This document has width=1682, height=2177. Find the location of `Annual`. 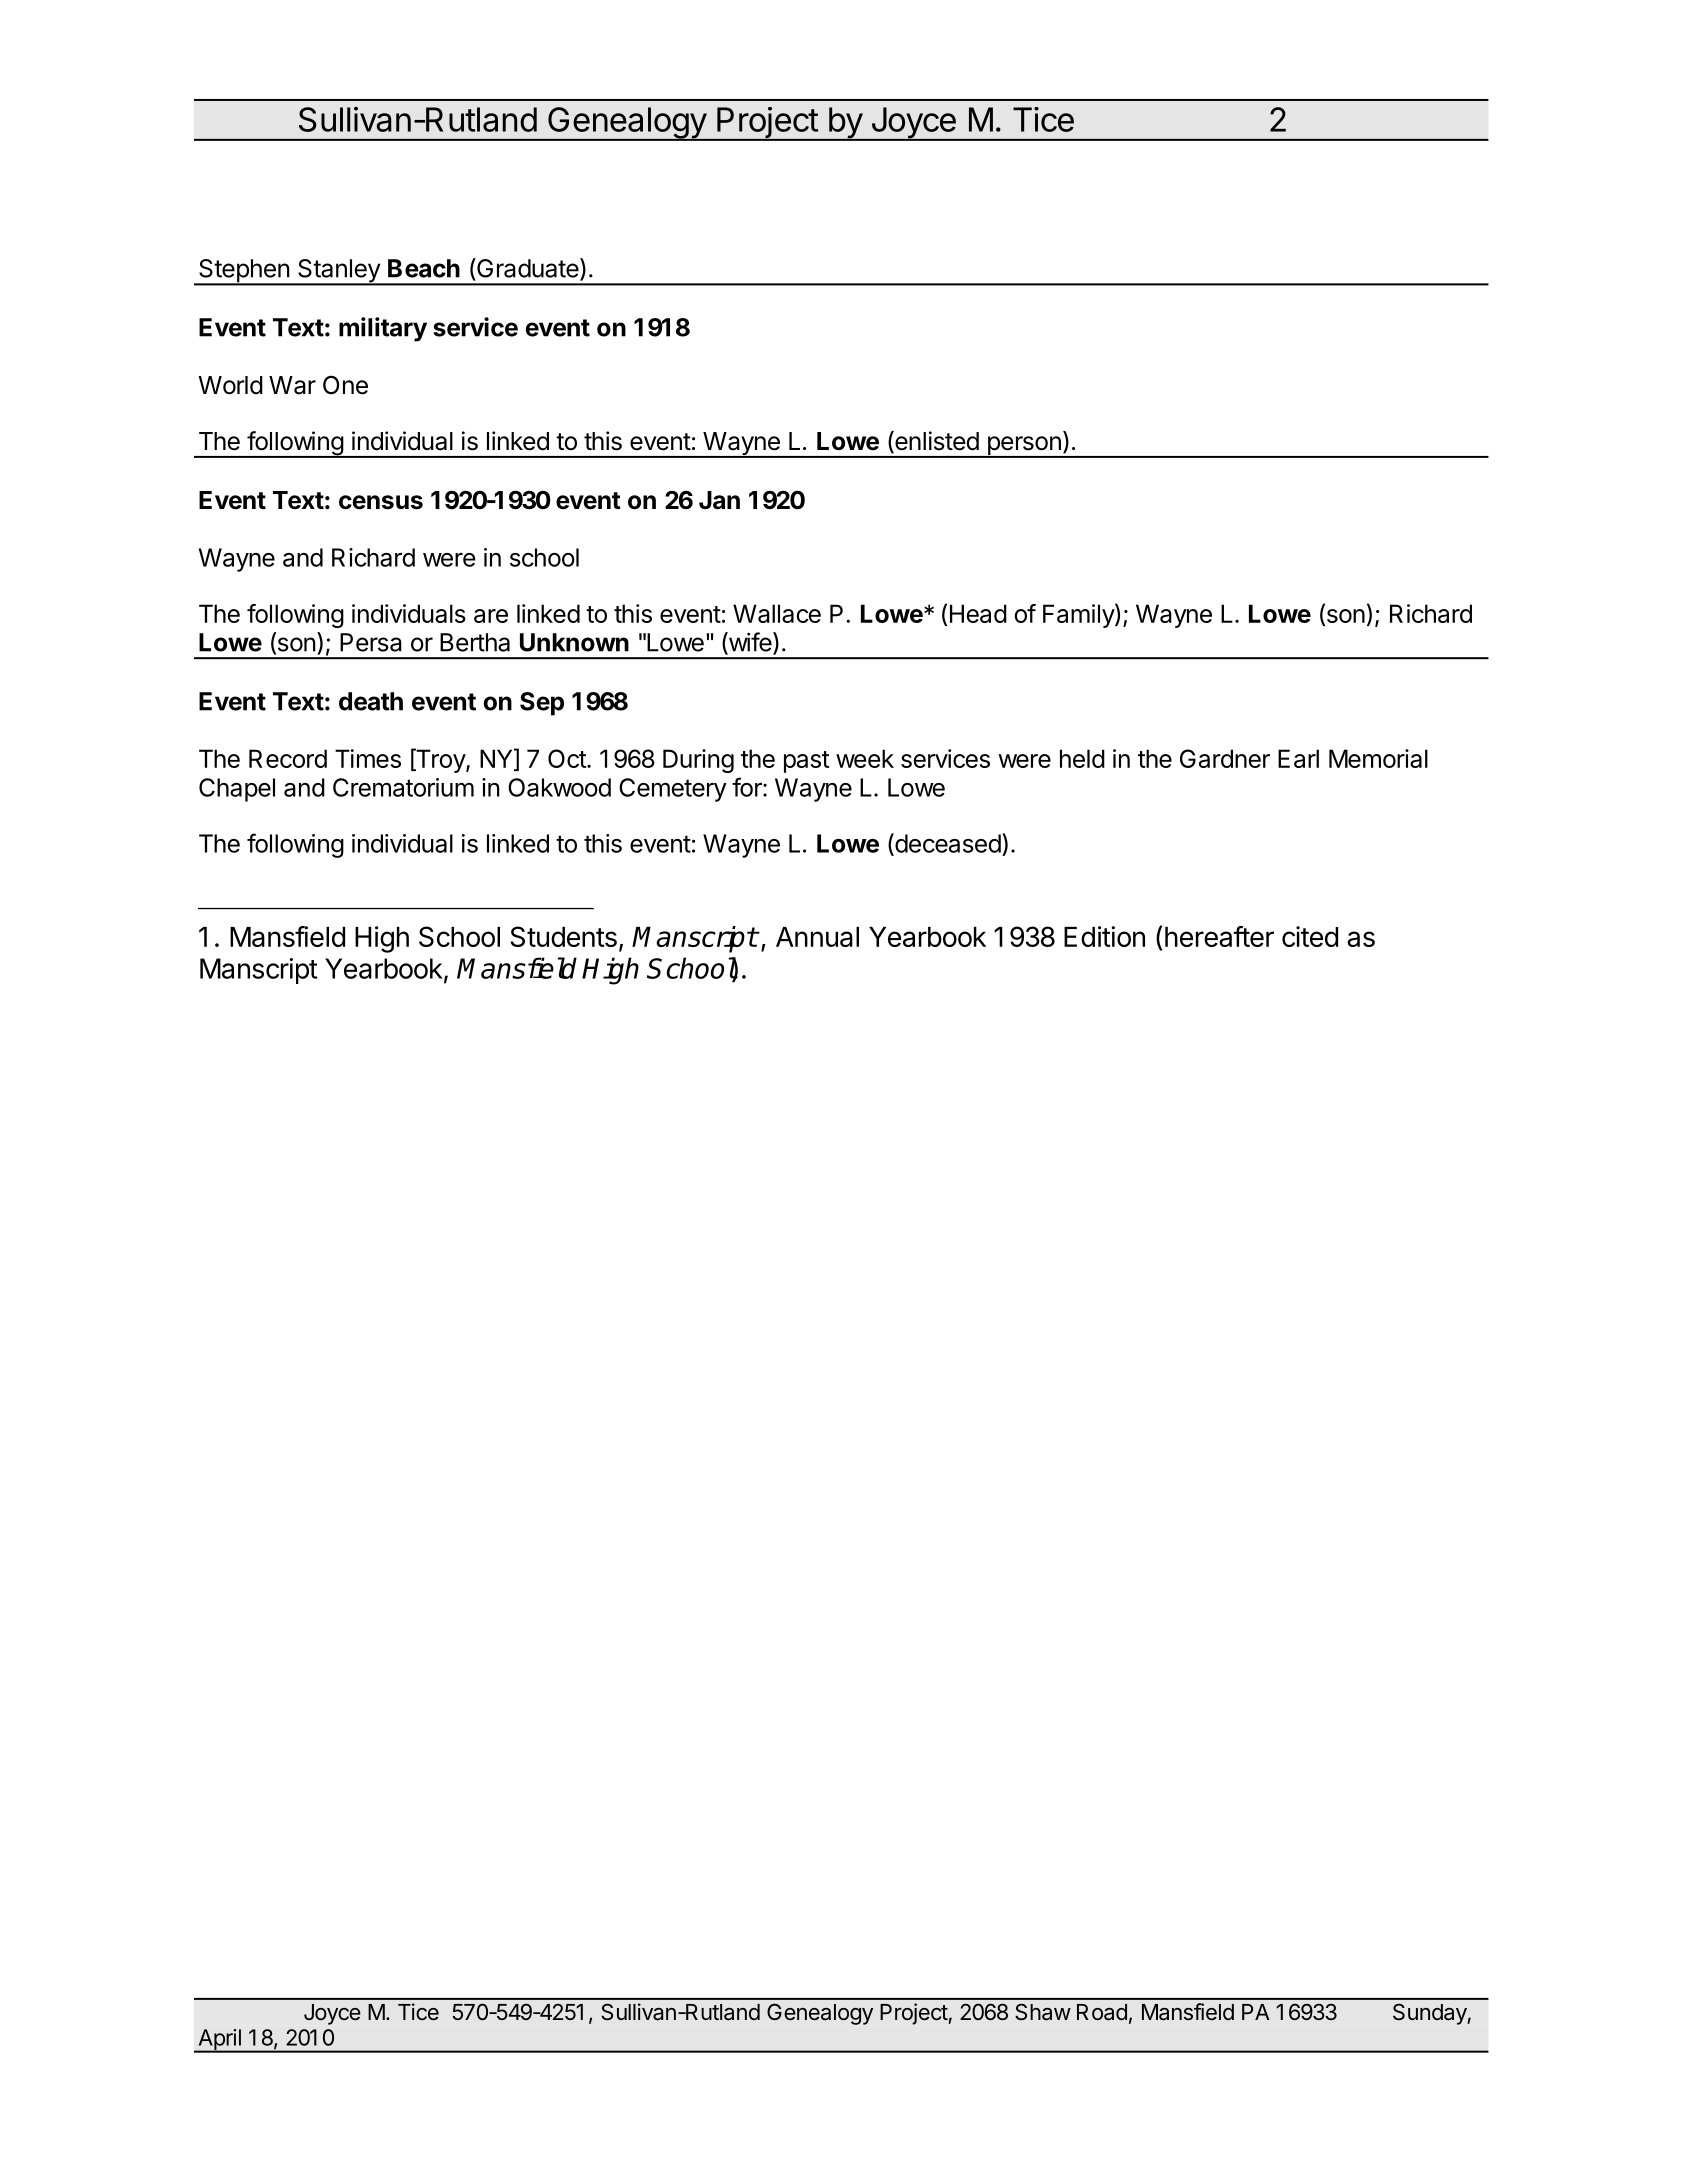

Annual is located at coordinates (817, 937).
